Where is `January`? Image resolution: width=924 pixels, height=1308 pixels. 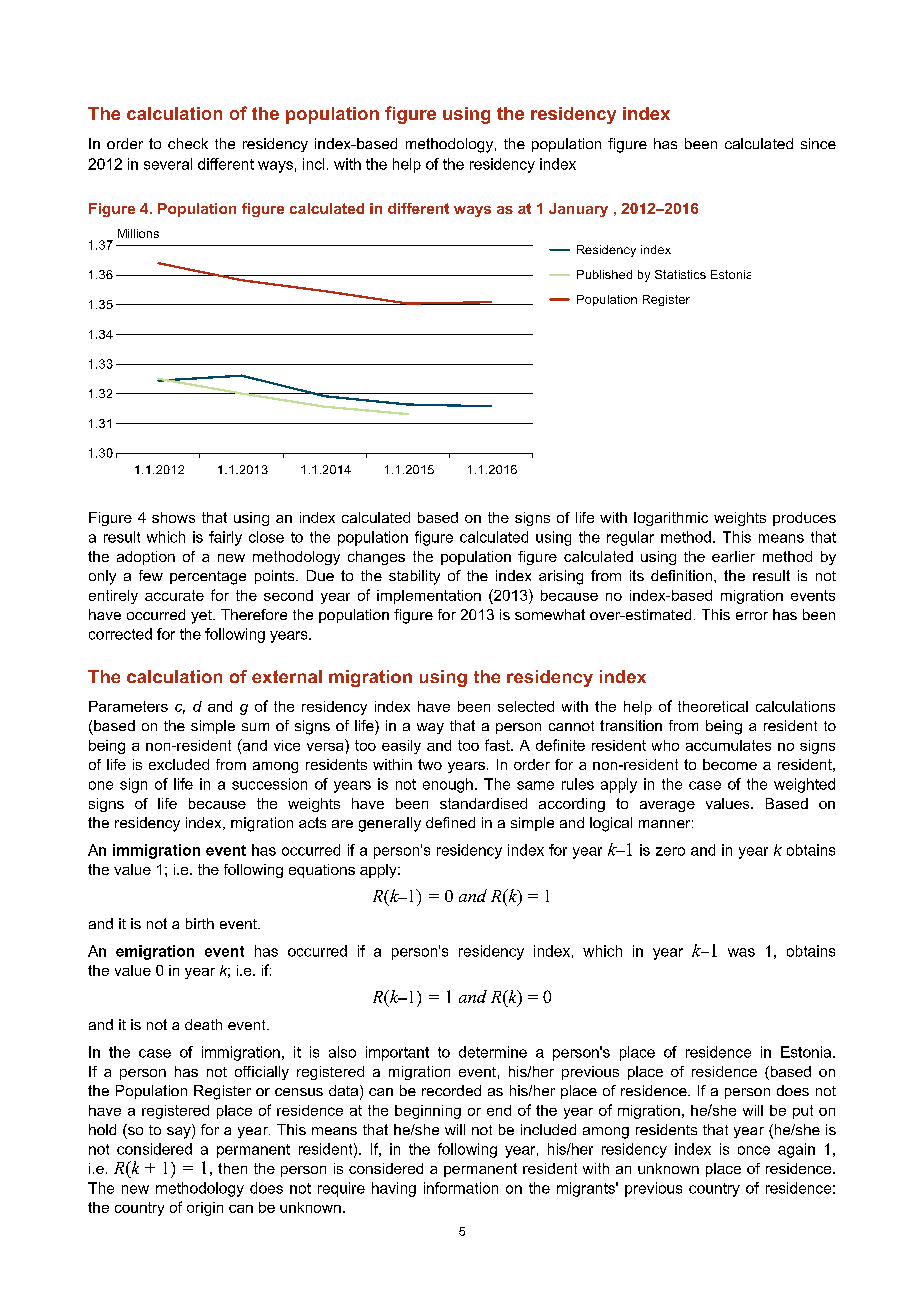
January is located at coordinates (578, 210).
